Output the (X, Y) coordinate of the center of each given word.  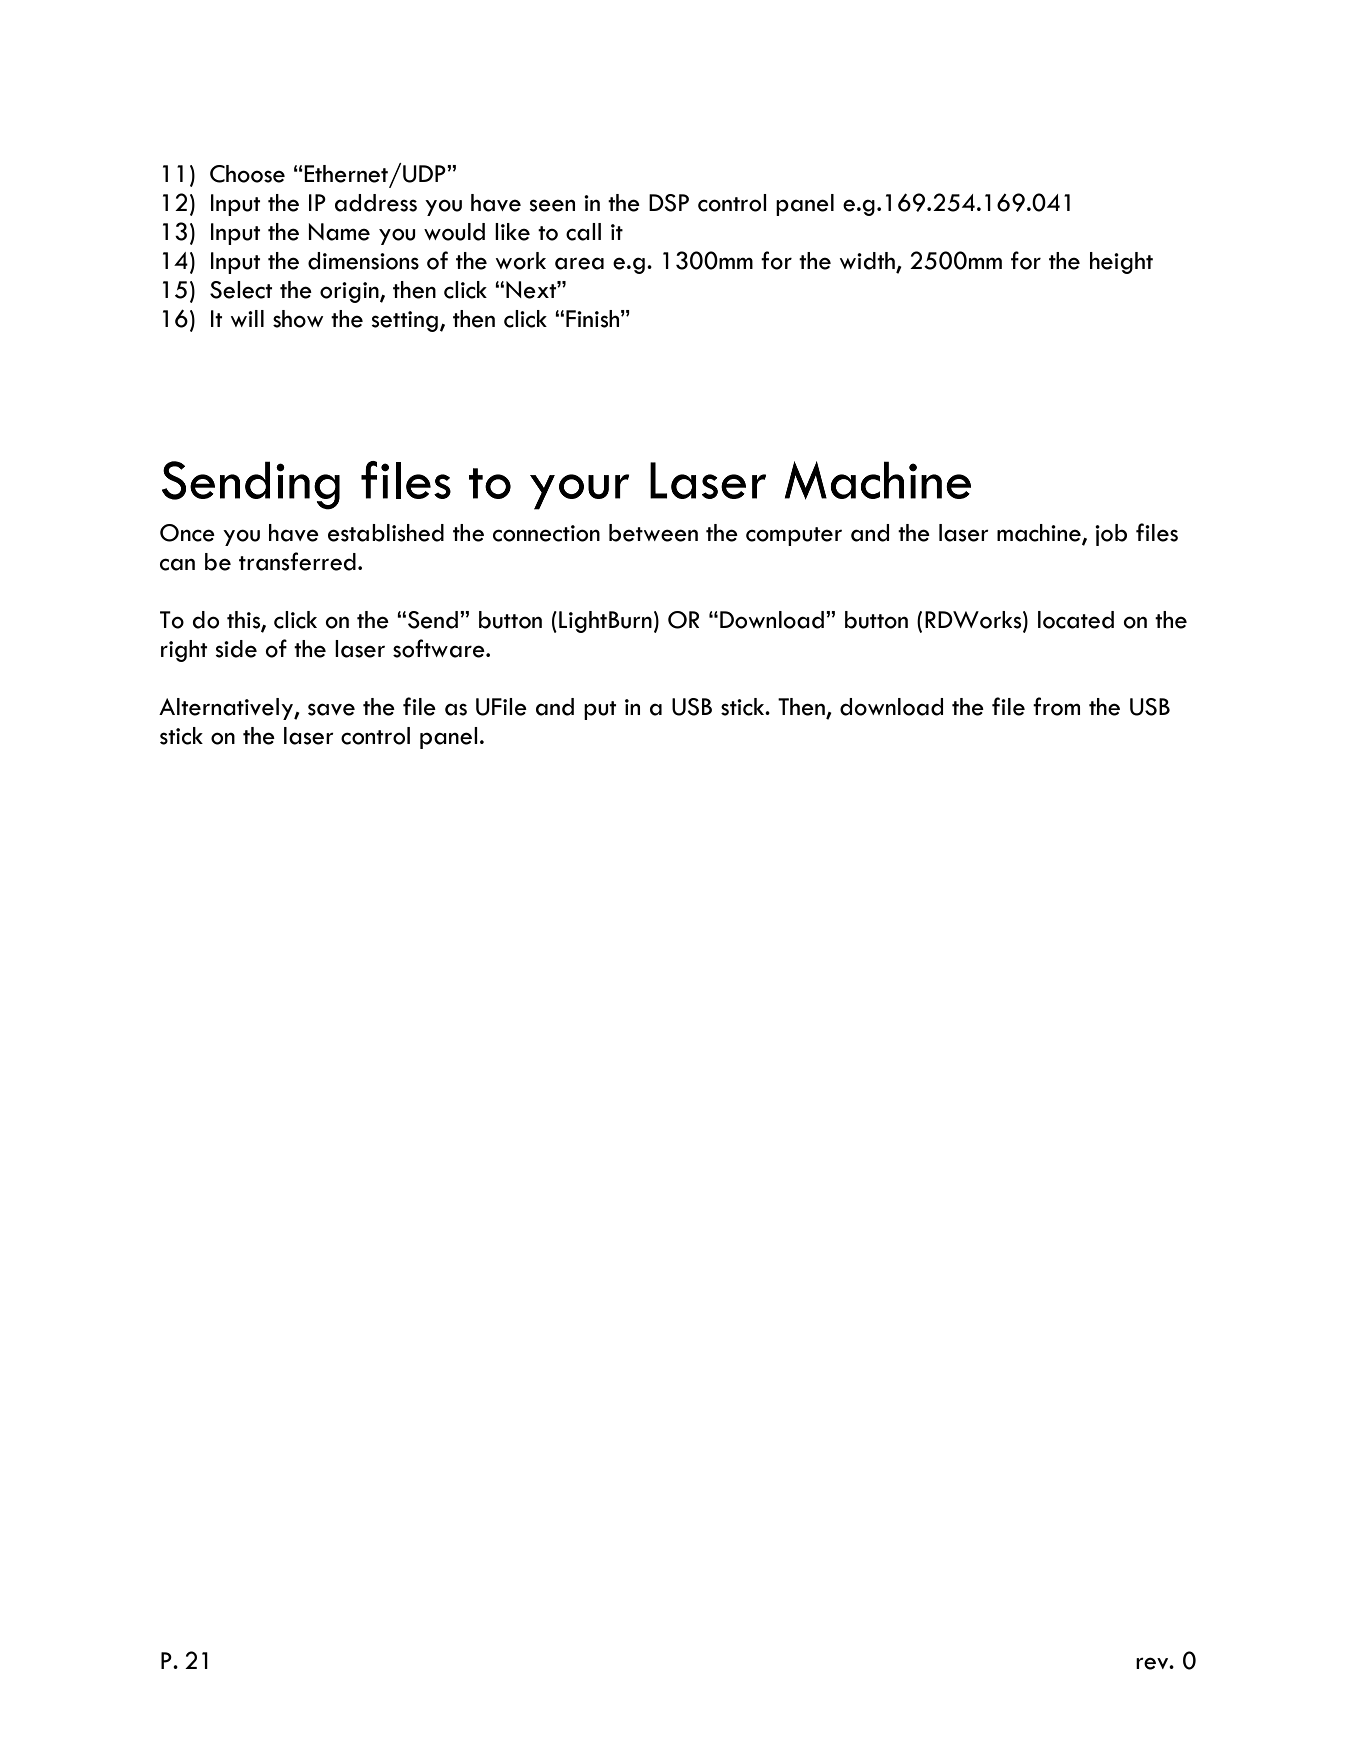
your (579, 492)
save (331, 709)
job (1111, 535)
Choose (247, 174)
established (386, 533)
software (440, 648)
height (1121, 263)
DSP (669, 203)
